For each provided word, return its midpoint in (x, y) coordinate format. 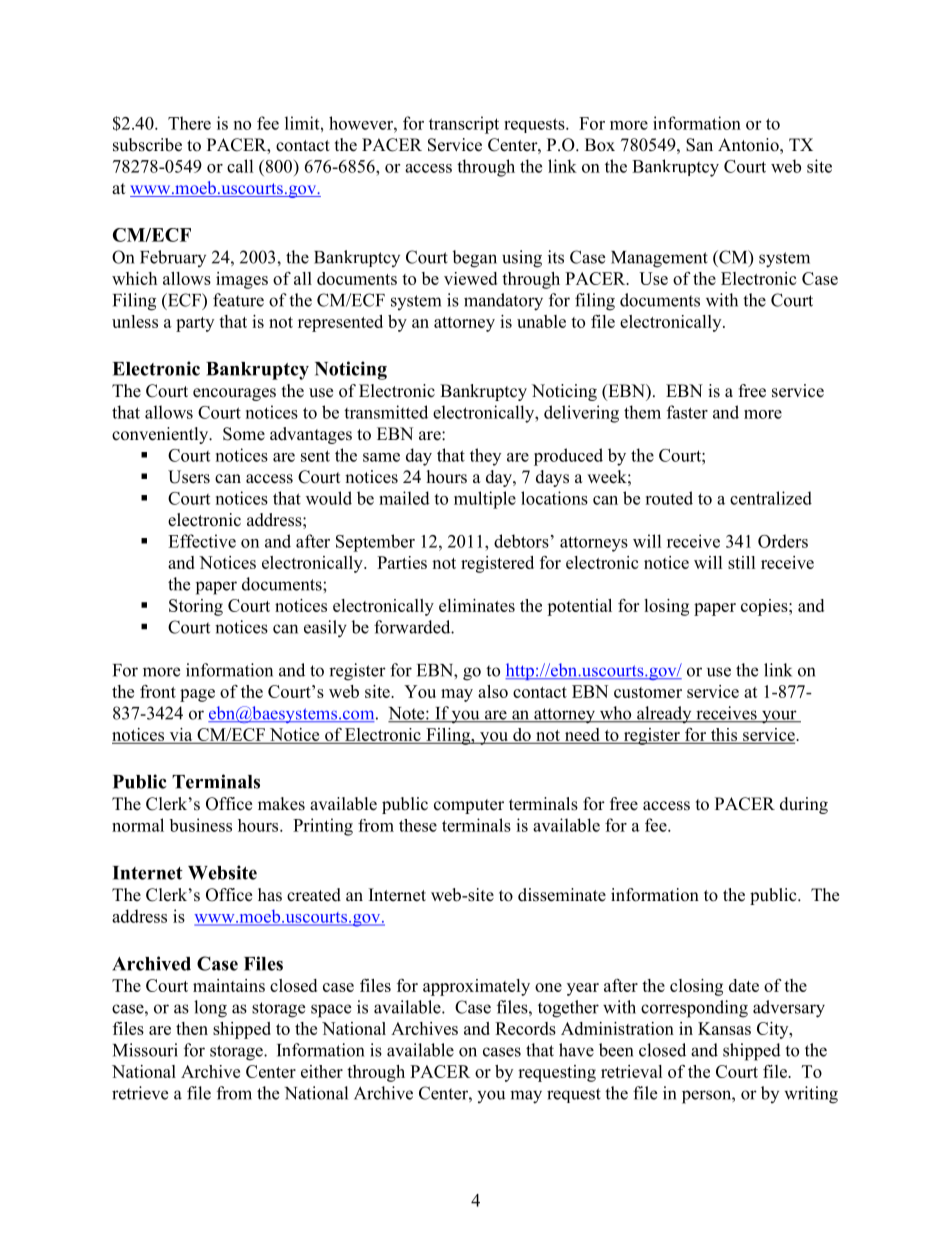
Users (189, 477)
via (181, 735)
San (699, 145)
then (192, 1028)
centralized (771, 498)
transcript (464, 125)
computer (469, 806)
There (189, 123)
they (485, 457)
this (724, 735)
